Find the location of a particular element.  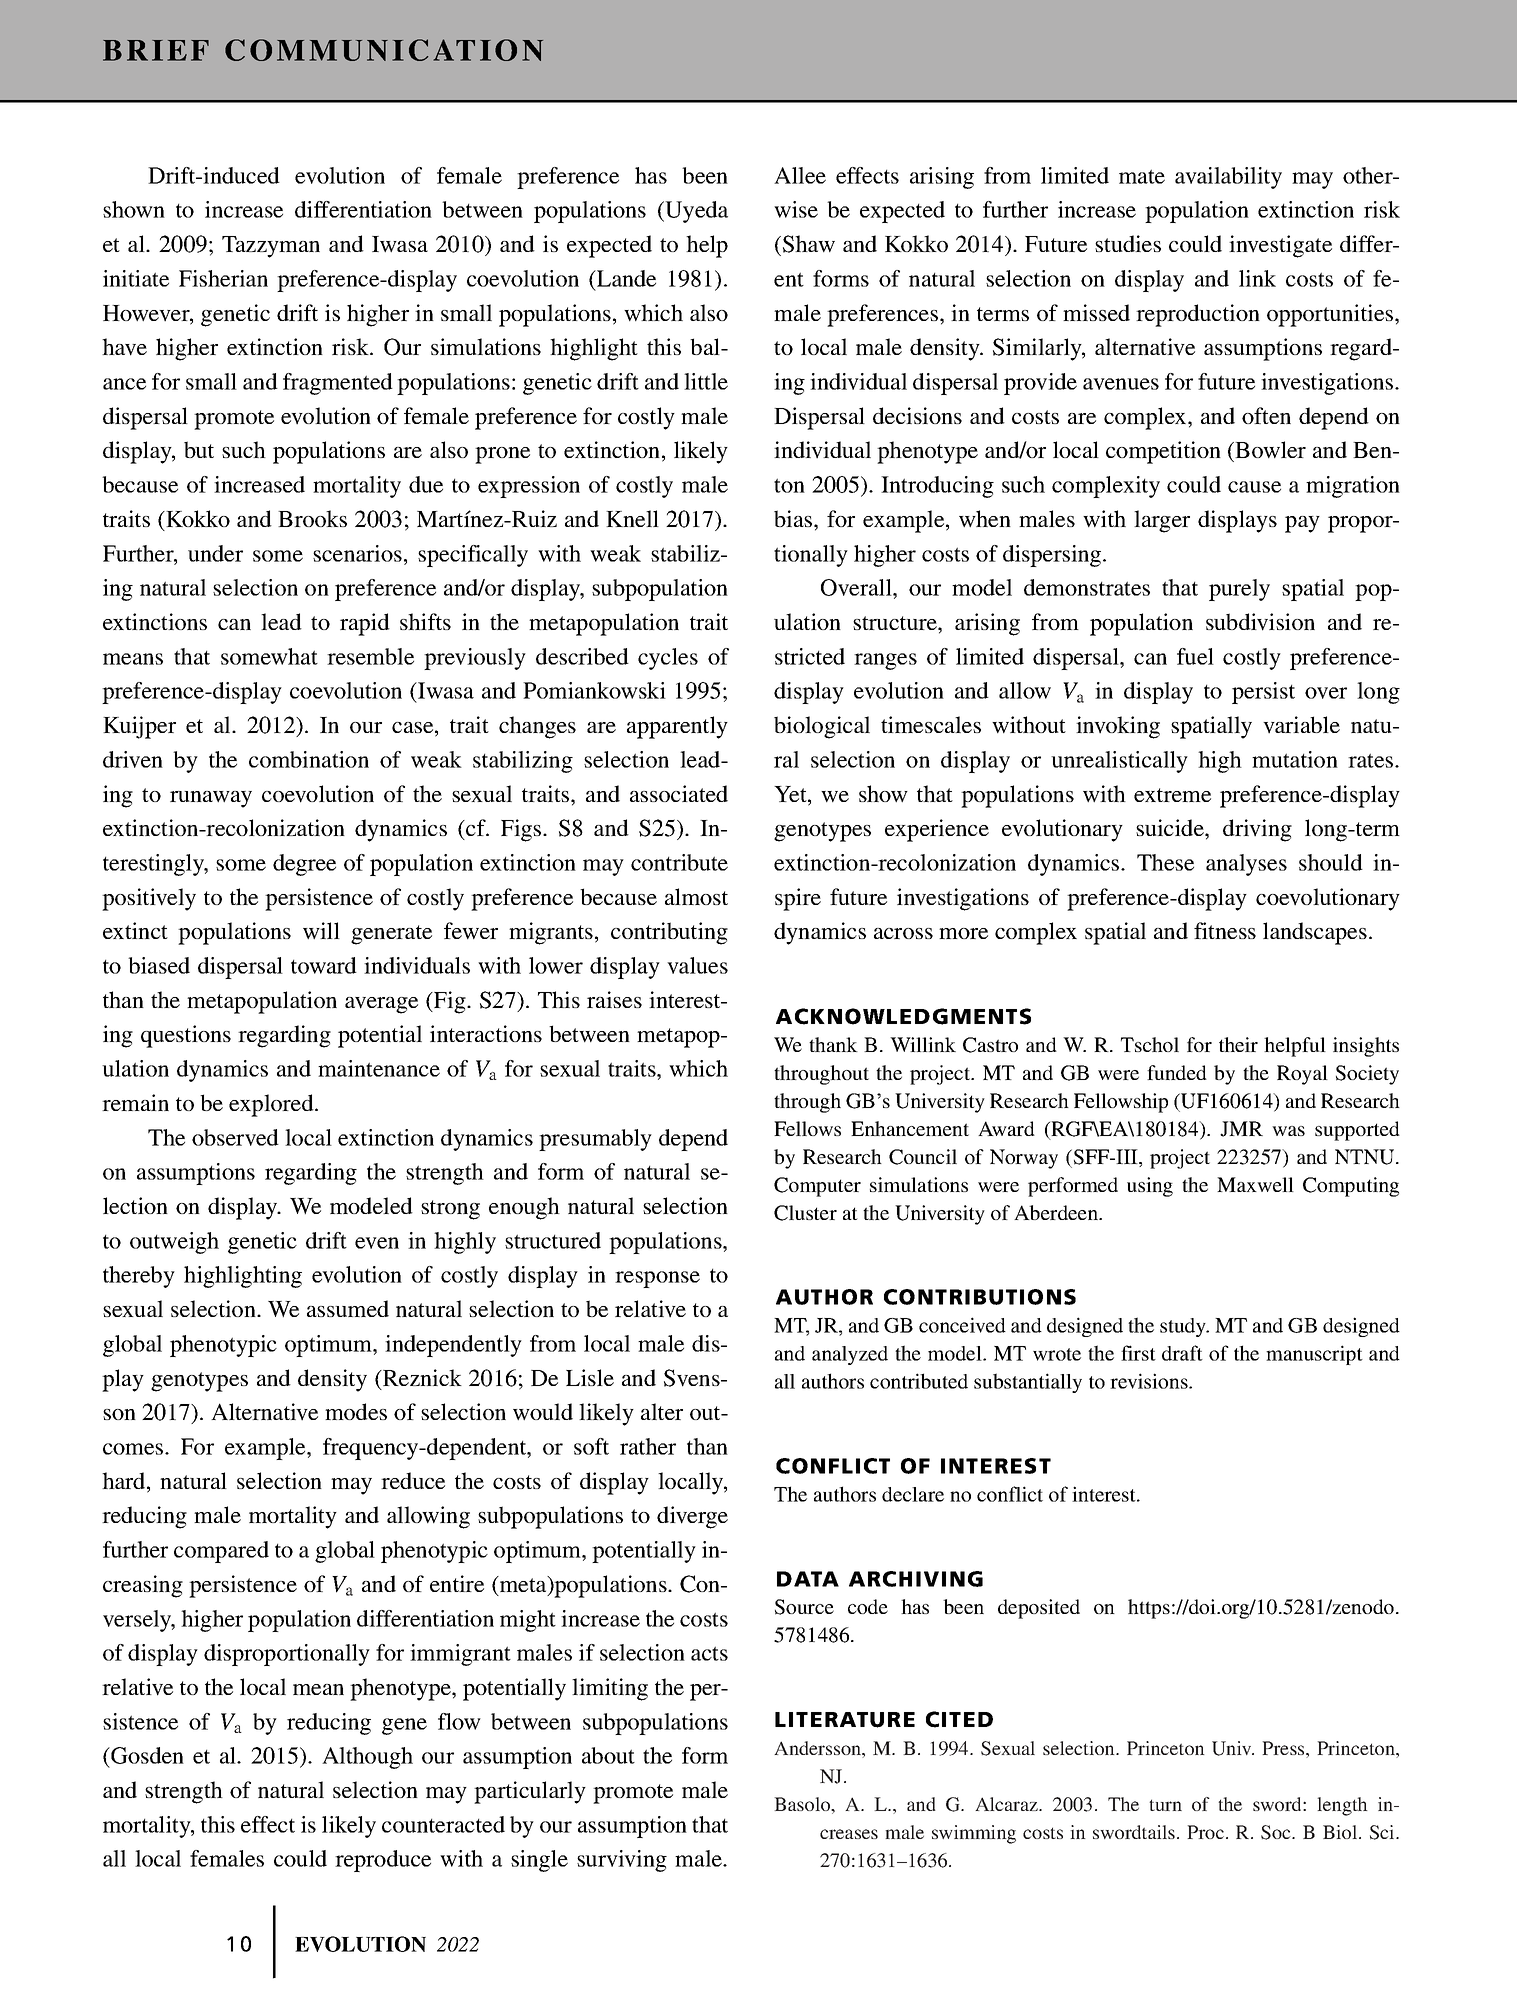

apparently is located at coordinates (677, 727).
